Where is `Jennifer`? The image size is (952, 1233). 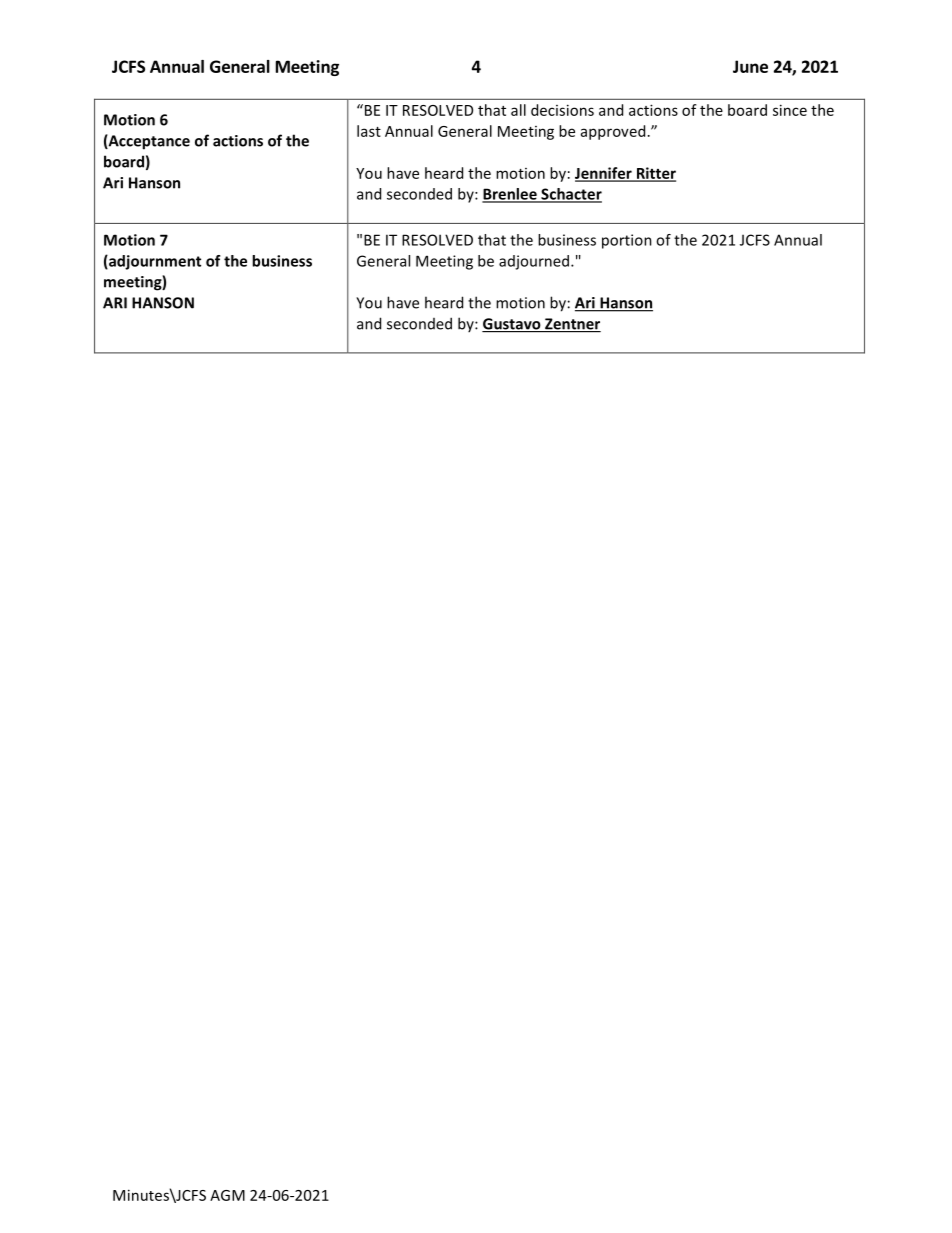 Jennifer is located at coordinates (604, 174).
